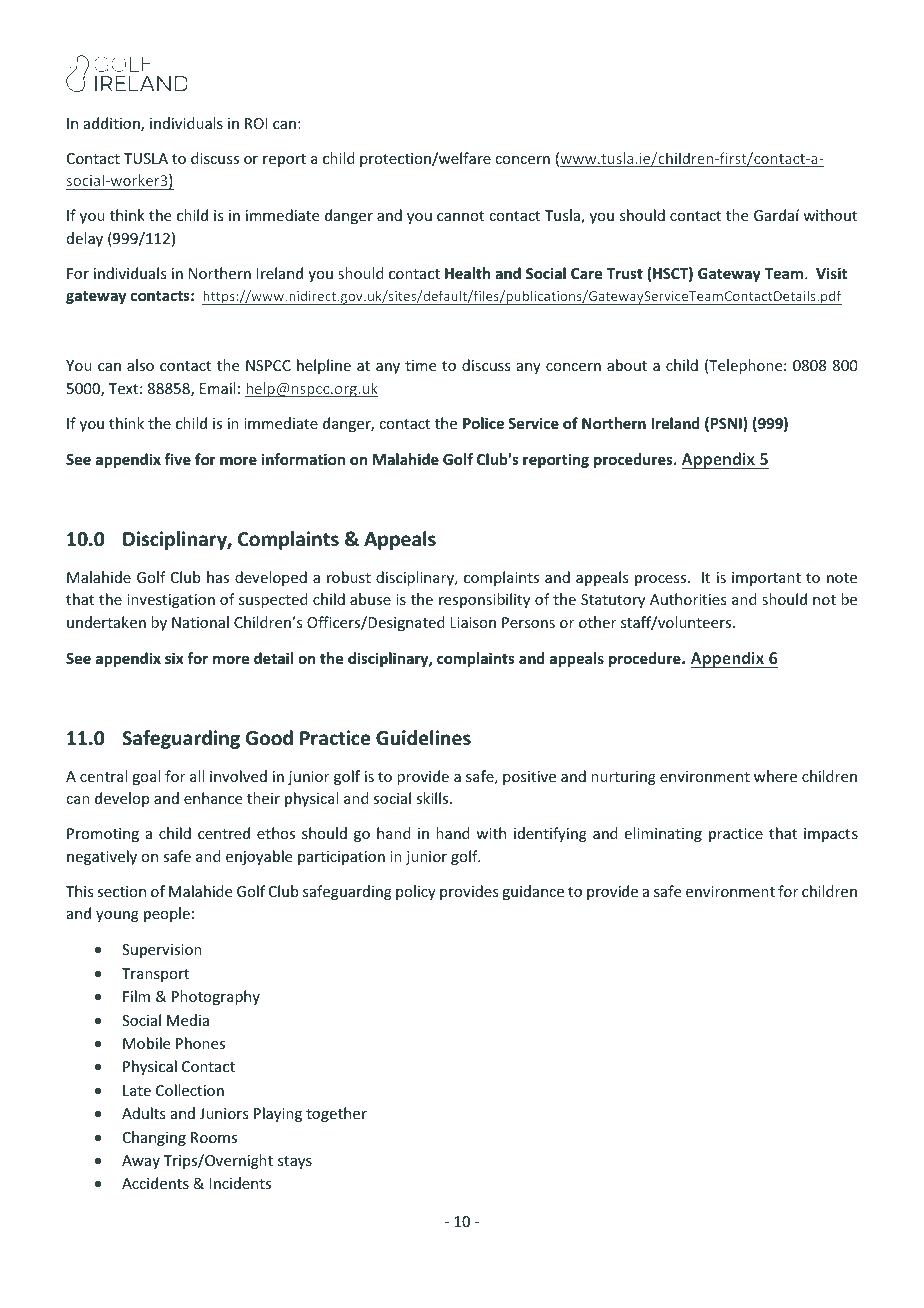 The height and width of the document is (1308, 924). What do you see at coordinates (154, 1138) in the document?
I see `Changing` at bounding box center [154, 1138].
